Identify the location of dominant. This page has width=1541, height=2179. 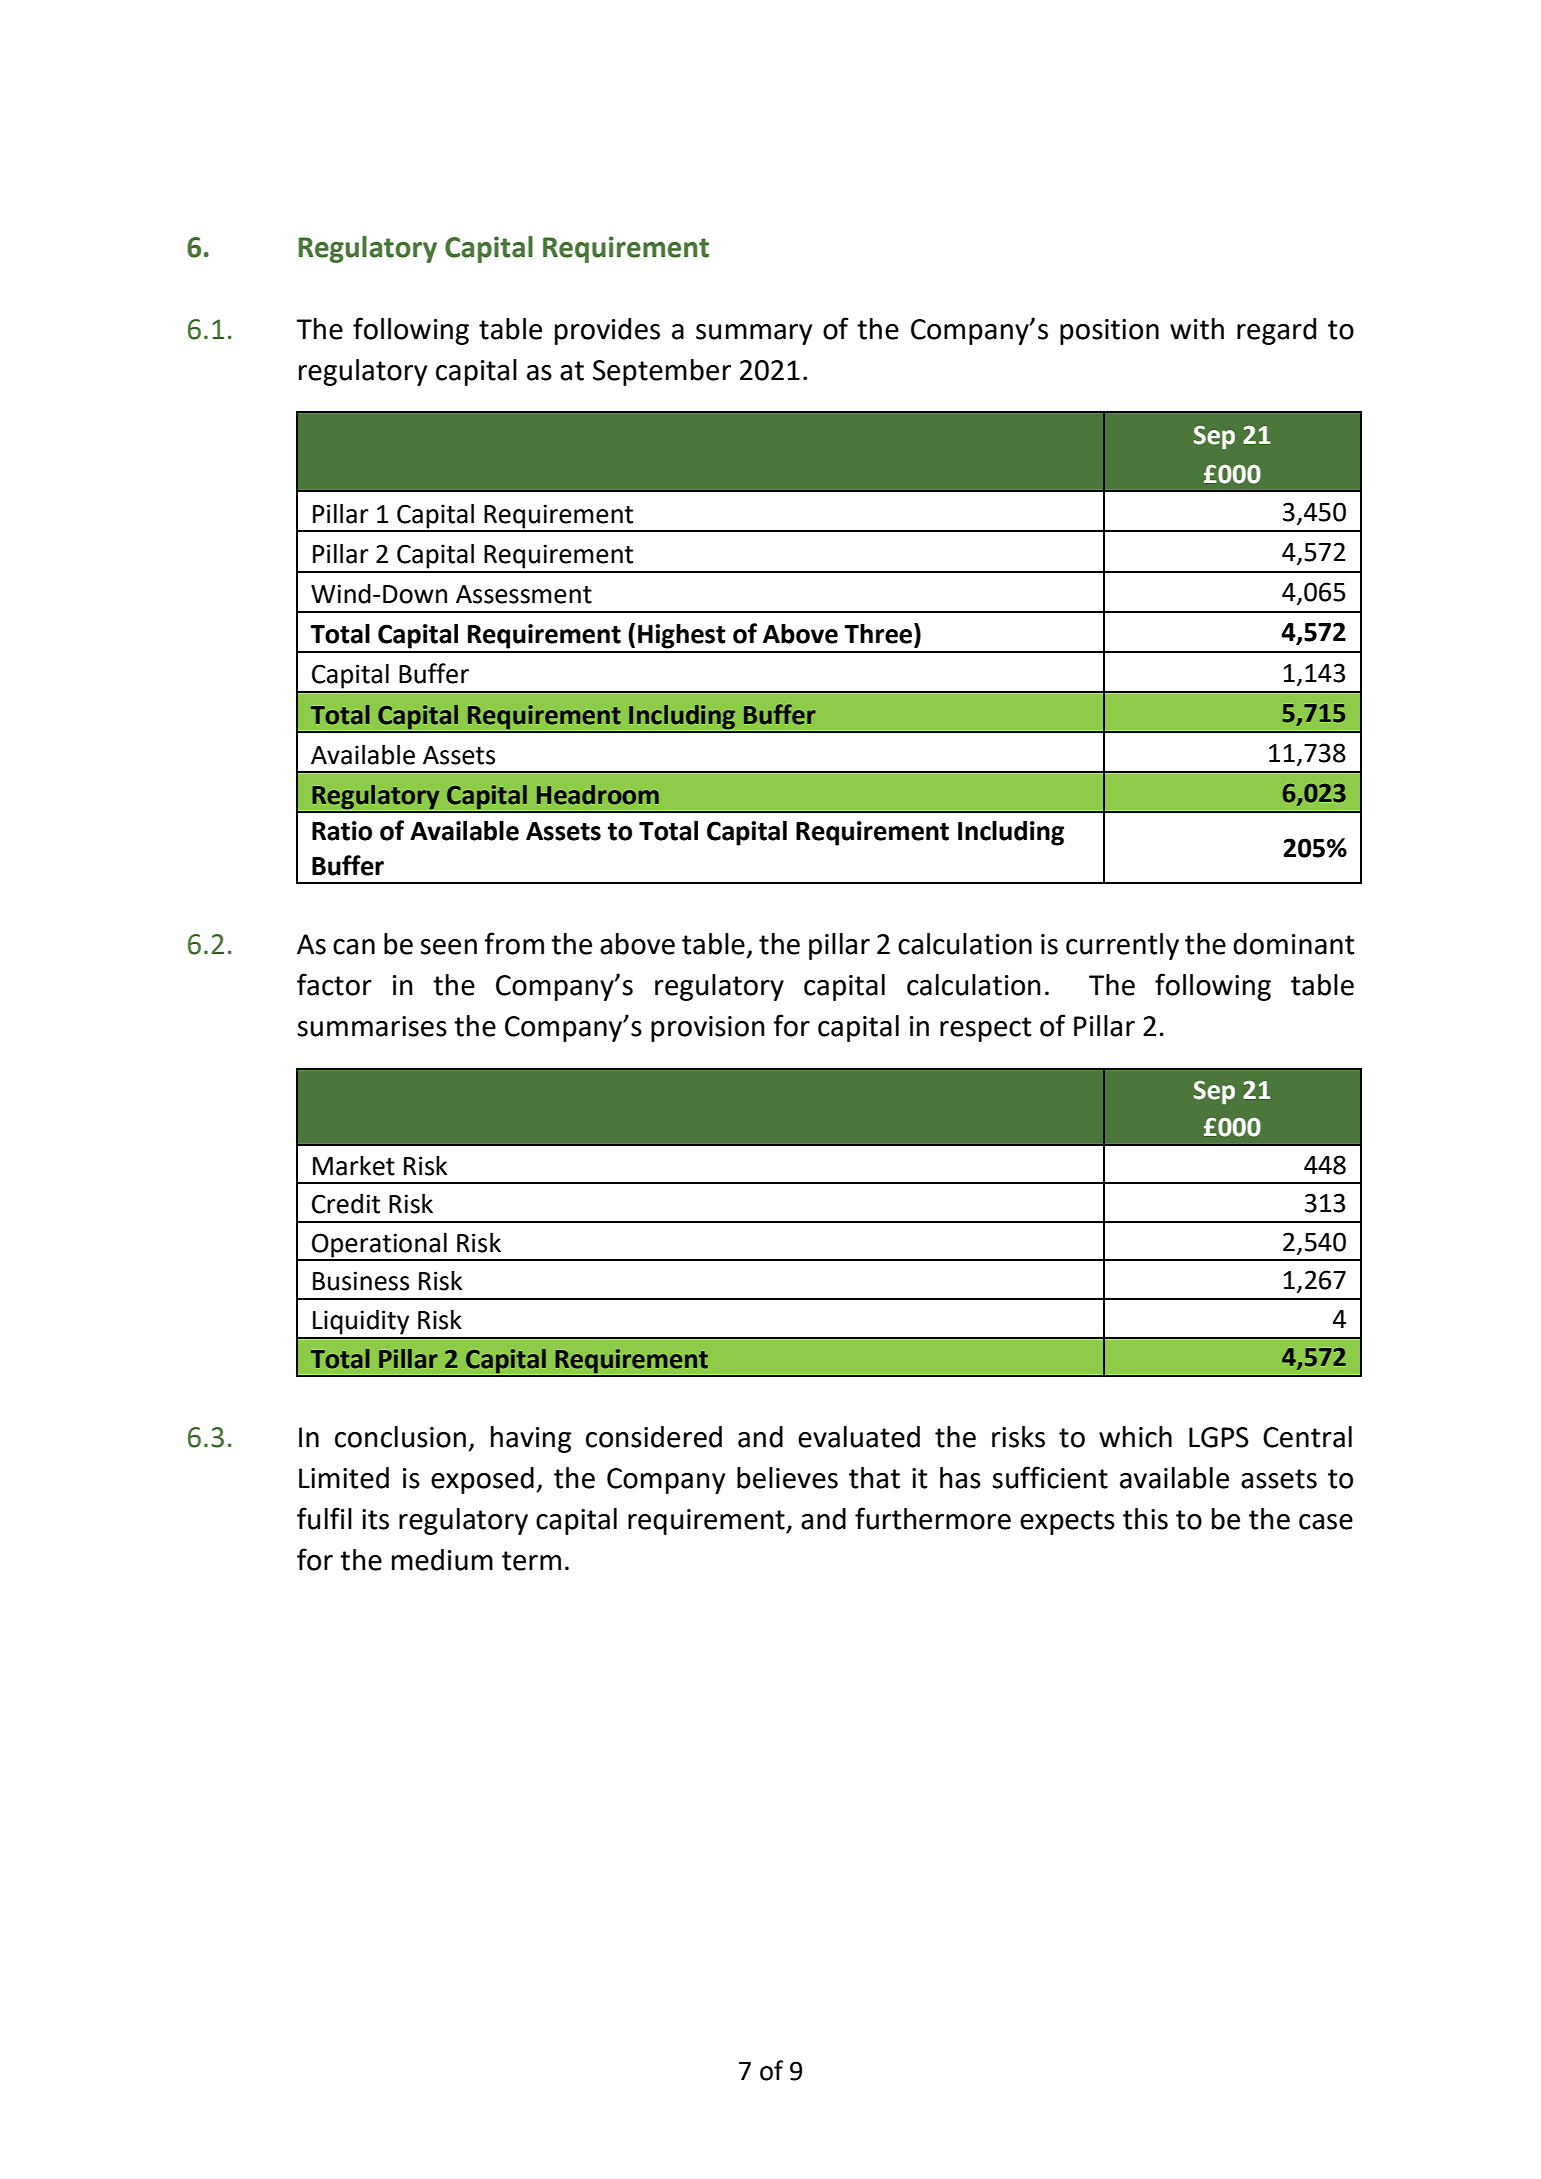
(1294, 944).
